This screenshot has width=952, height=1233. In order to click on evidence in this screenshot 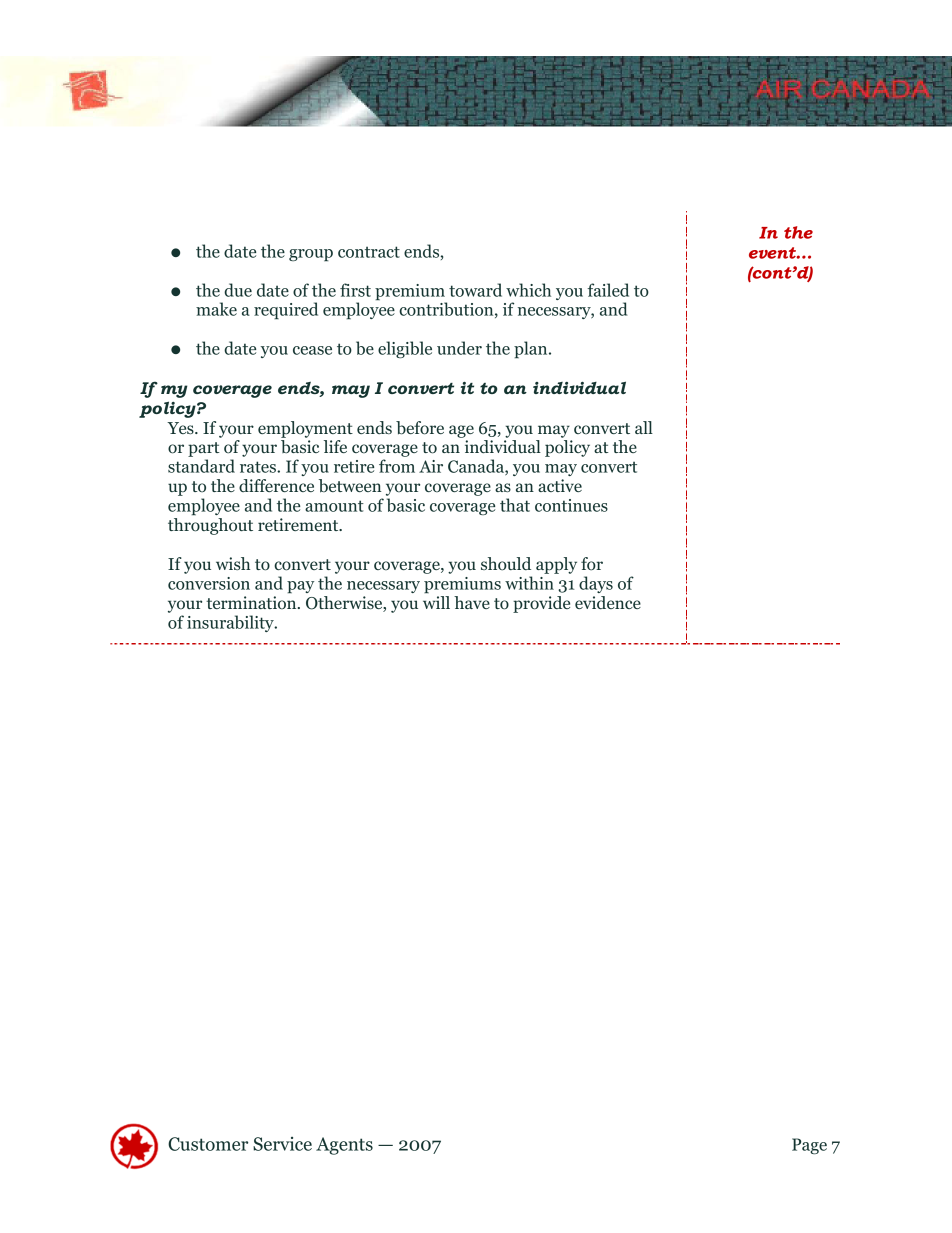, I will do `click(608, 602)`.
